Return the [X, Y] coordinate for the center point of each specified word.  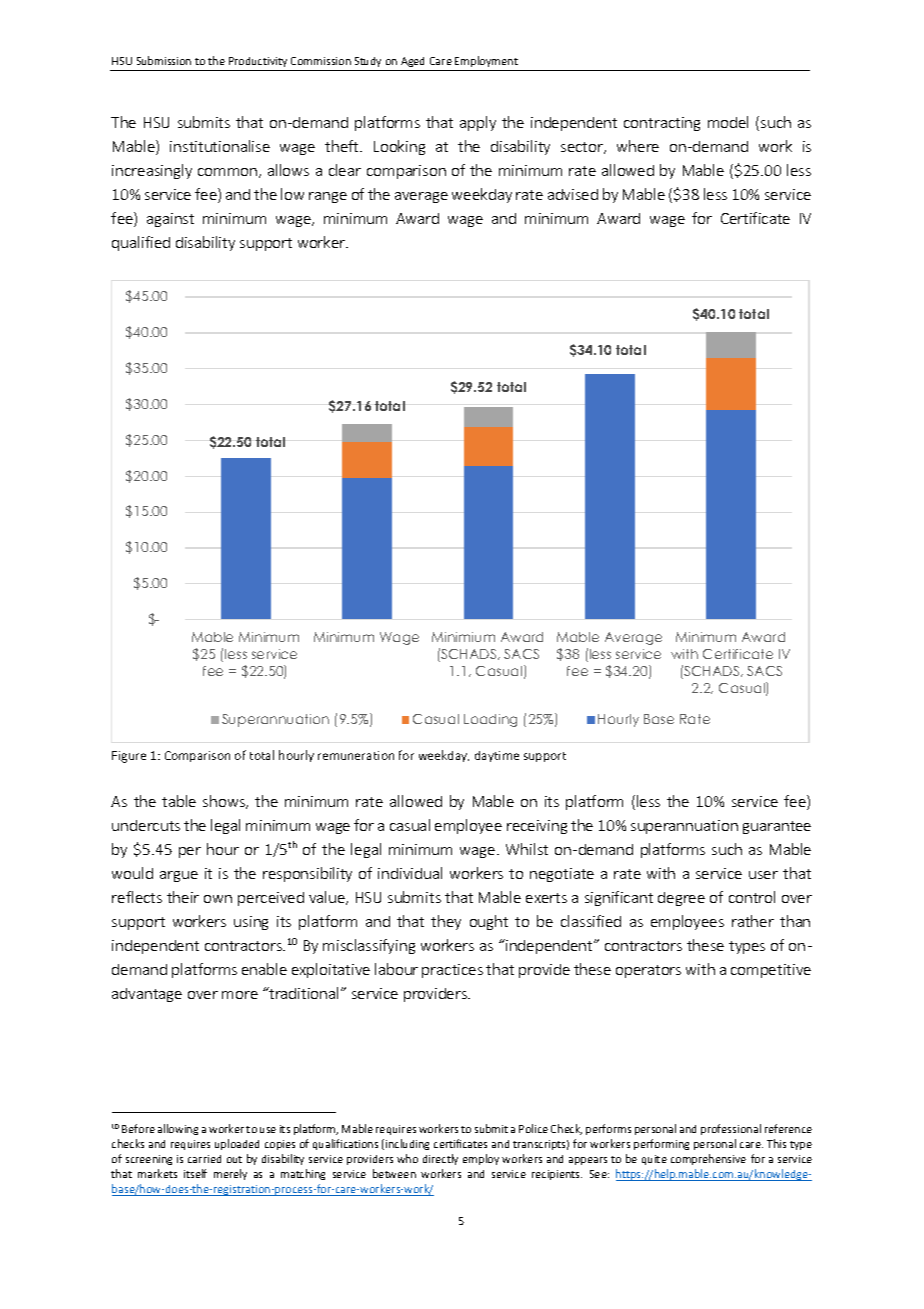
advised [573, 194]
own [218, 899]
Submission [164, 60]
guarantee [777, 827]
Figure [129, 757]
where [638, 146]
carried [204, 1159]
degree [681, 899]
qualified [141, 243]
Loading [490, 720]
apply [478, 123]
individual [410, 873]
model [728, 122]
